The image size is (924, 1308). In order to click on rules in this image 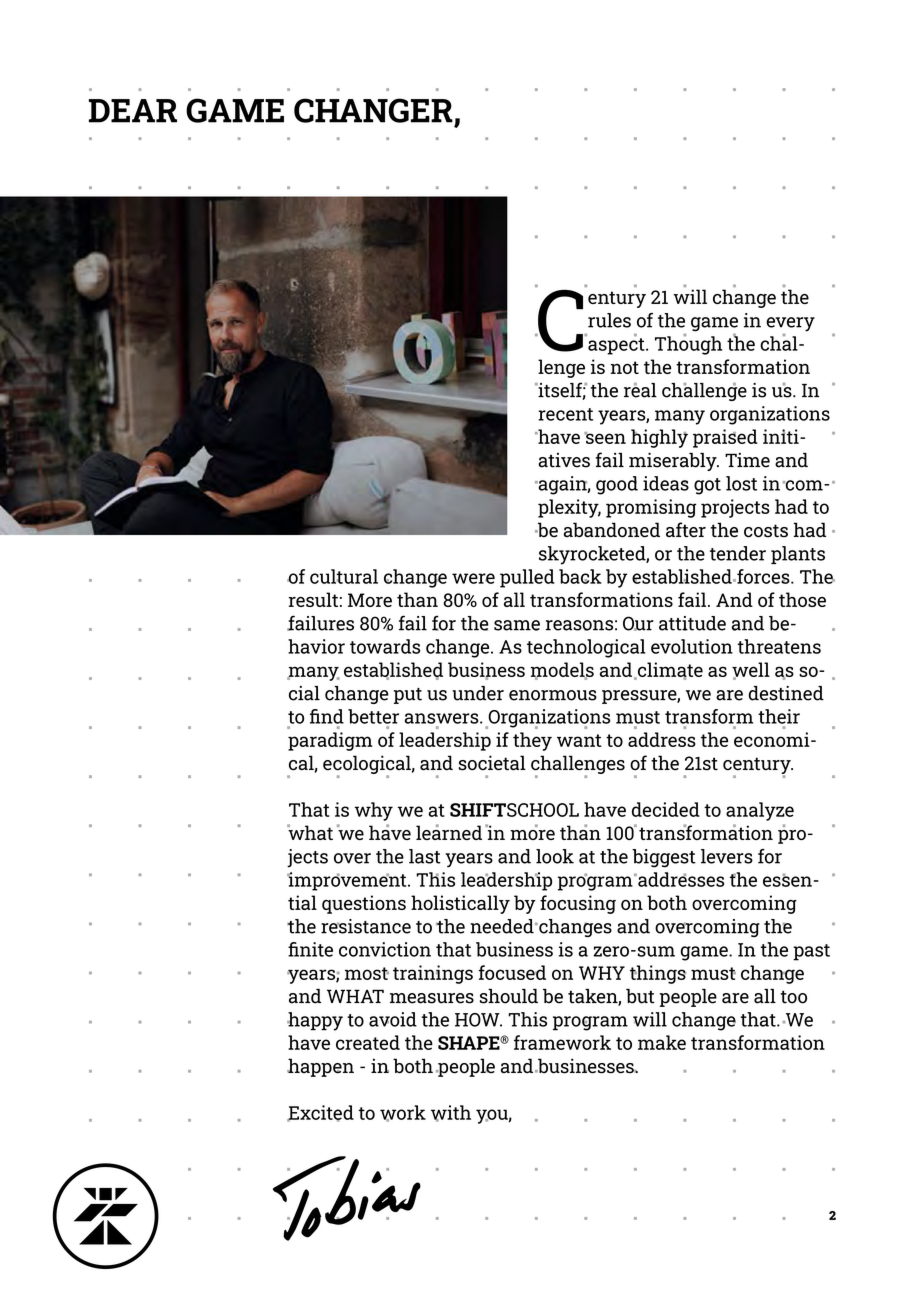, I will do `click(609, 320)`.
